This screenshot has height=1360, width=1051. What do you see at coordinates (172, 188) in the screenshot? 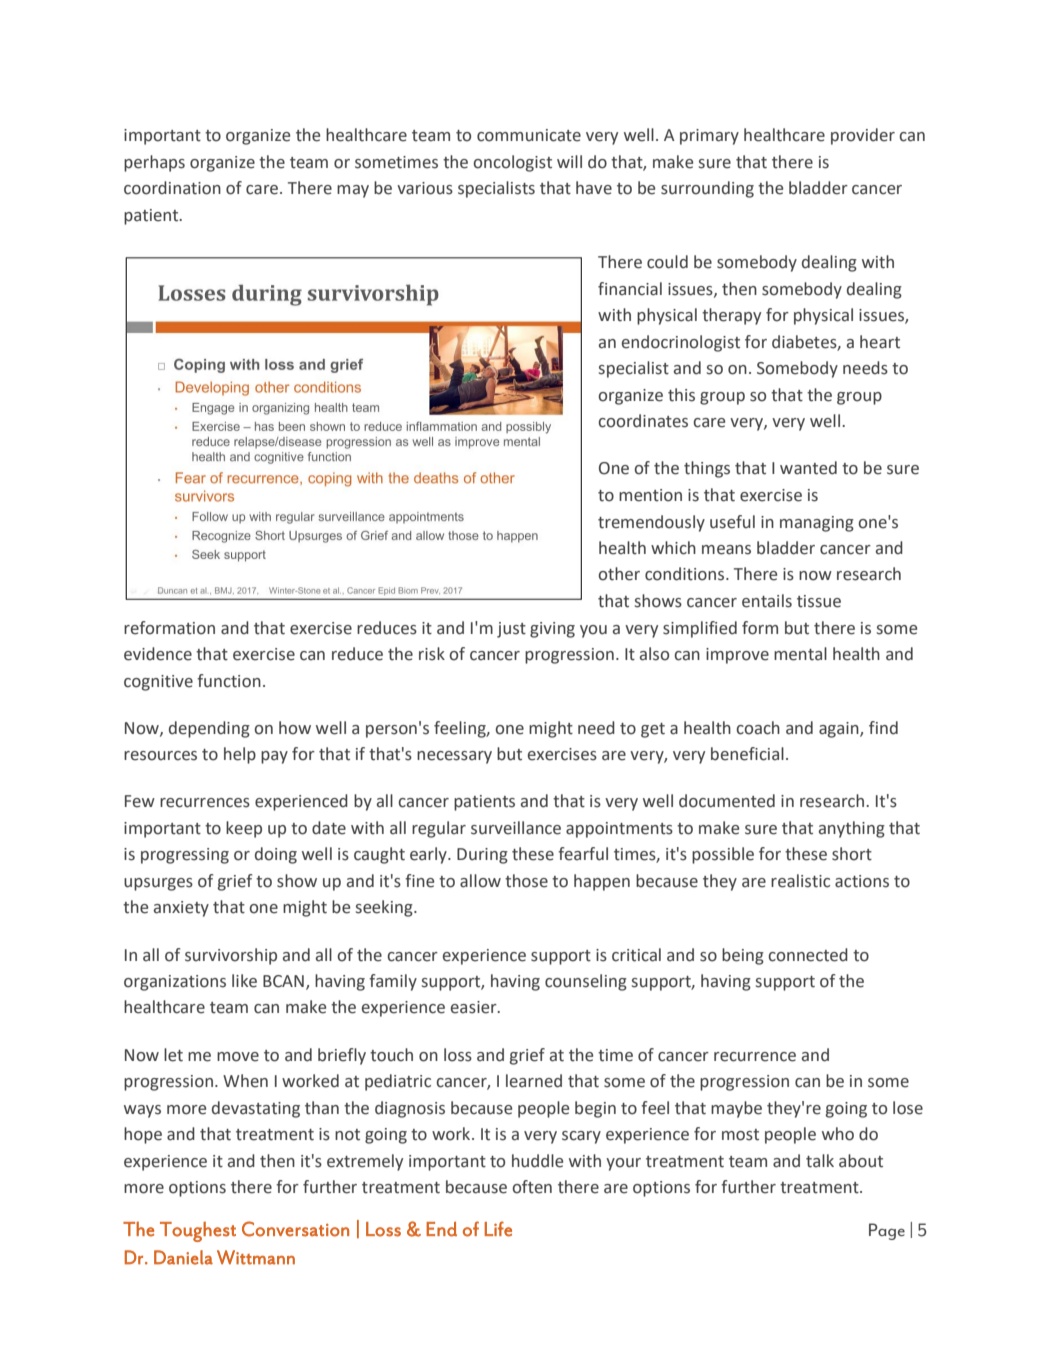
I see `coordination` at bounding box center [172, 188].
